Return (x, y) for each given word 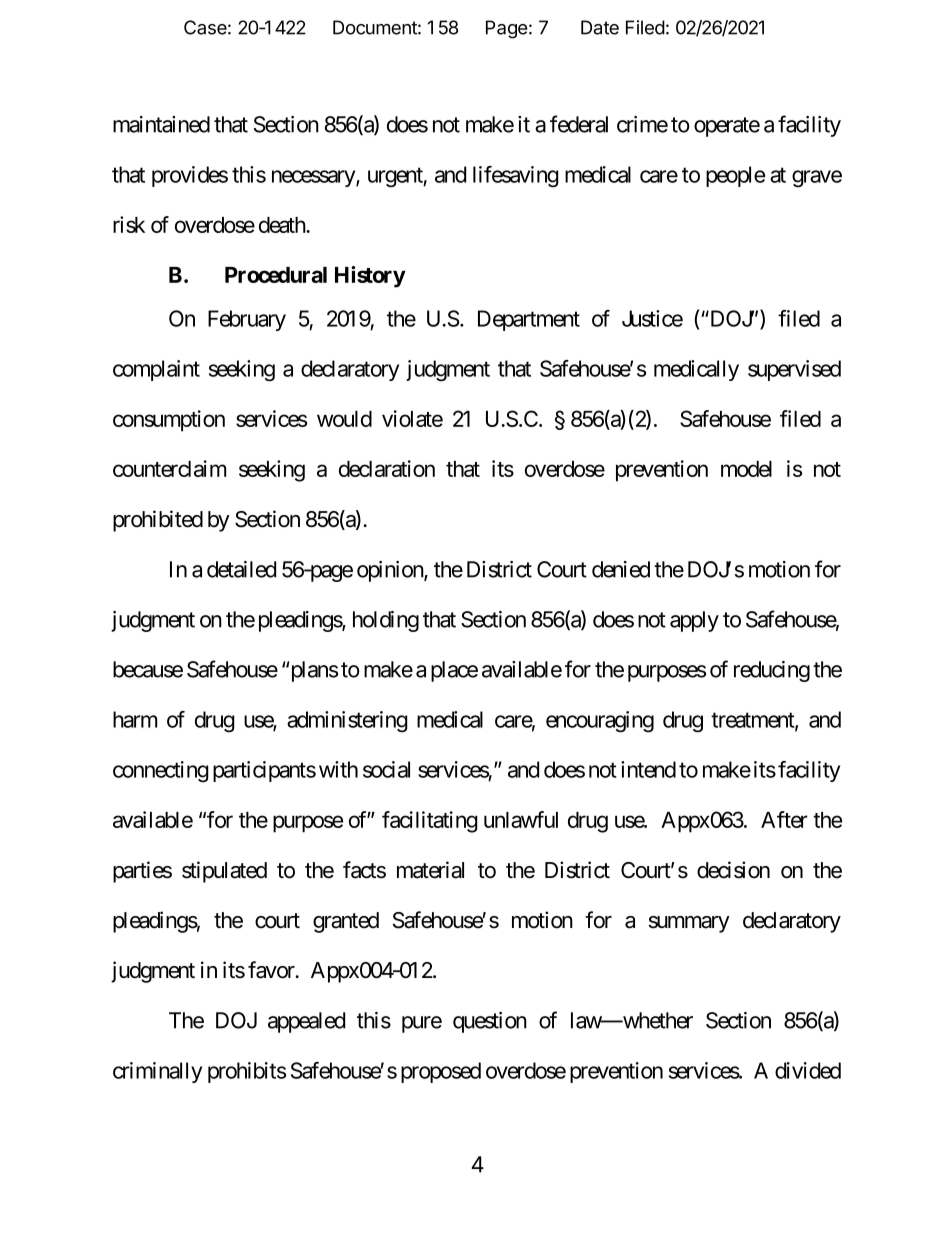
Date (600, 27)
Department (529, 320)
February (247, 320)
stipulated (224, 872)
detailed (241, 569)
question (490, 1022)
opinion (391, 571)
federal (579, 124)
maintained (161, 124)
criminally (157, 1072)
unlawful (521, 819)
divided (808, 1070)
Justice (652, 318)
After (784, 819)
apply (694, 621)
